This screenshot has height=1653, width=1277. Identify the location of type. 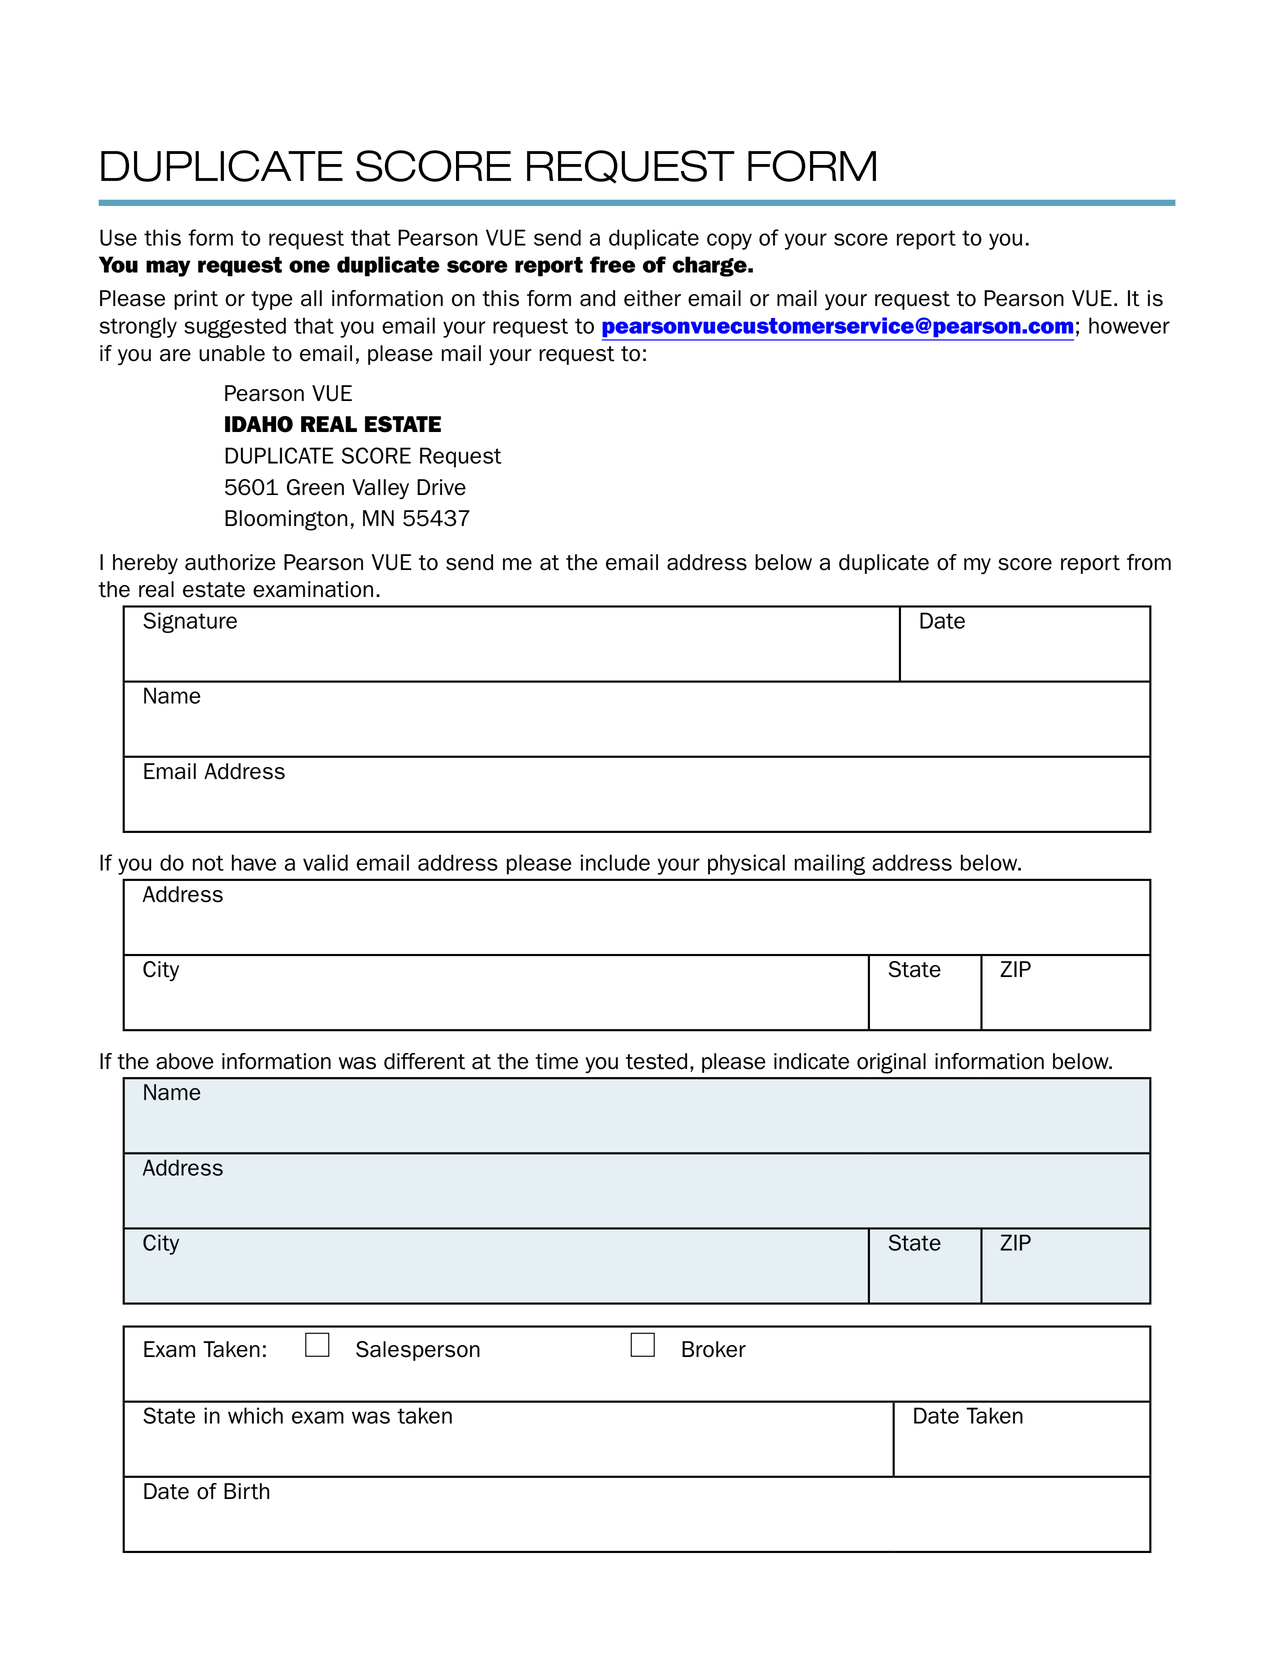
(272, 300).
